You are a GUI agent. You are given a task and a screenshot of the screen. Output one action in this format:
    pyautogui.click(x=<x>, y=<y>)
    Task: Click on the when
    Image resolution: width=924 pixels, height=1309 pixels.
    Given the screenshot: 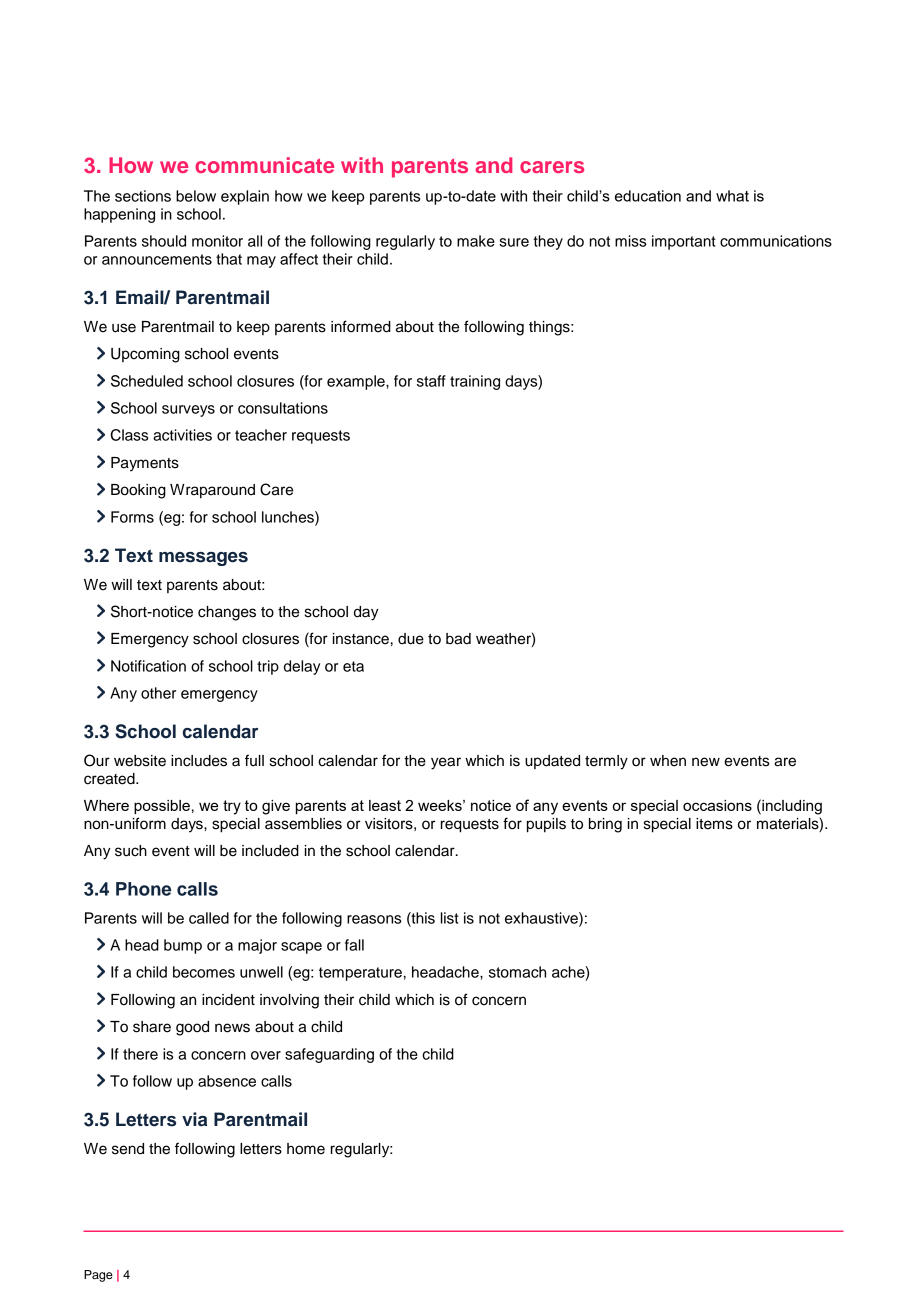 What is the action you would take?
    pyautogui.click(x=668, y=761)
